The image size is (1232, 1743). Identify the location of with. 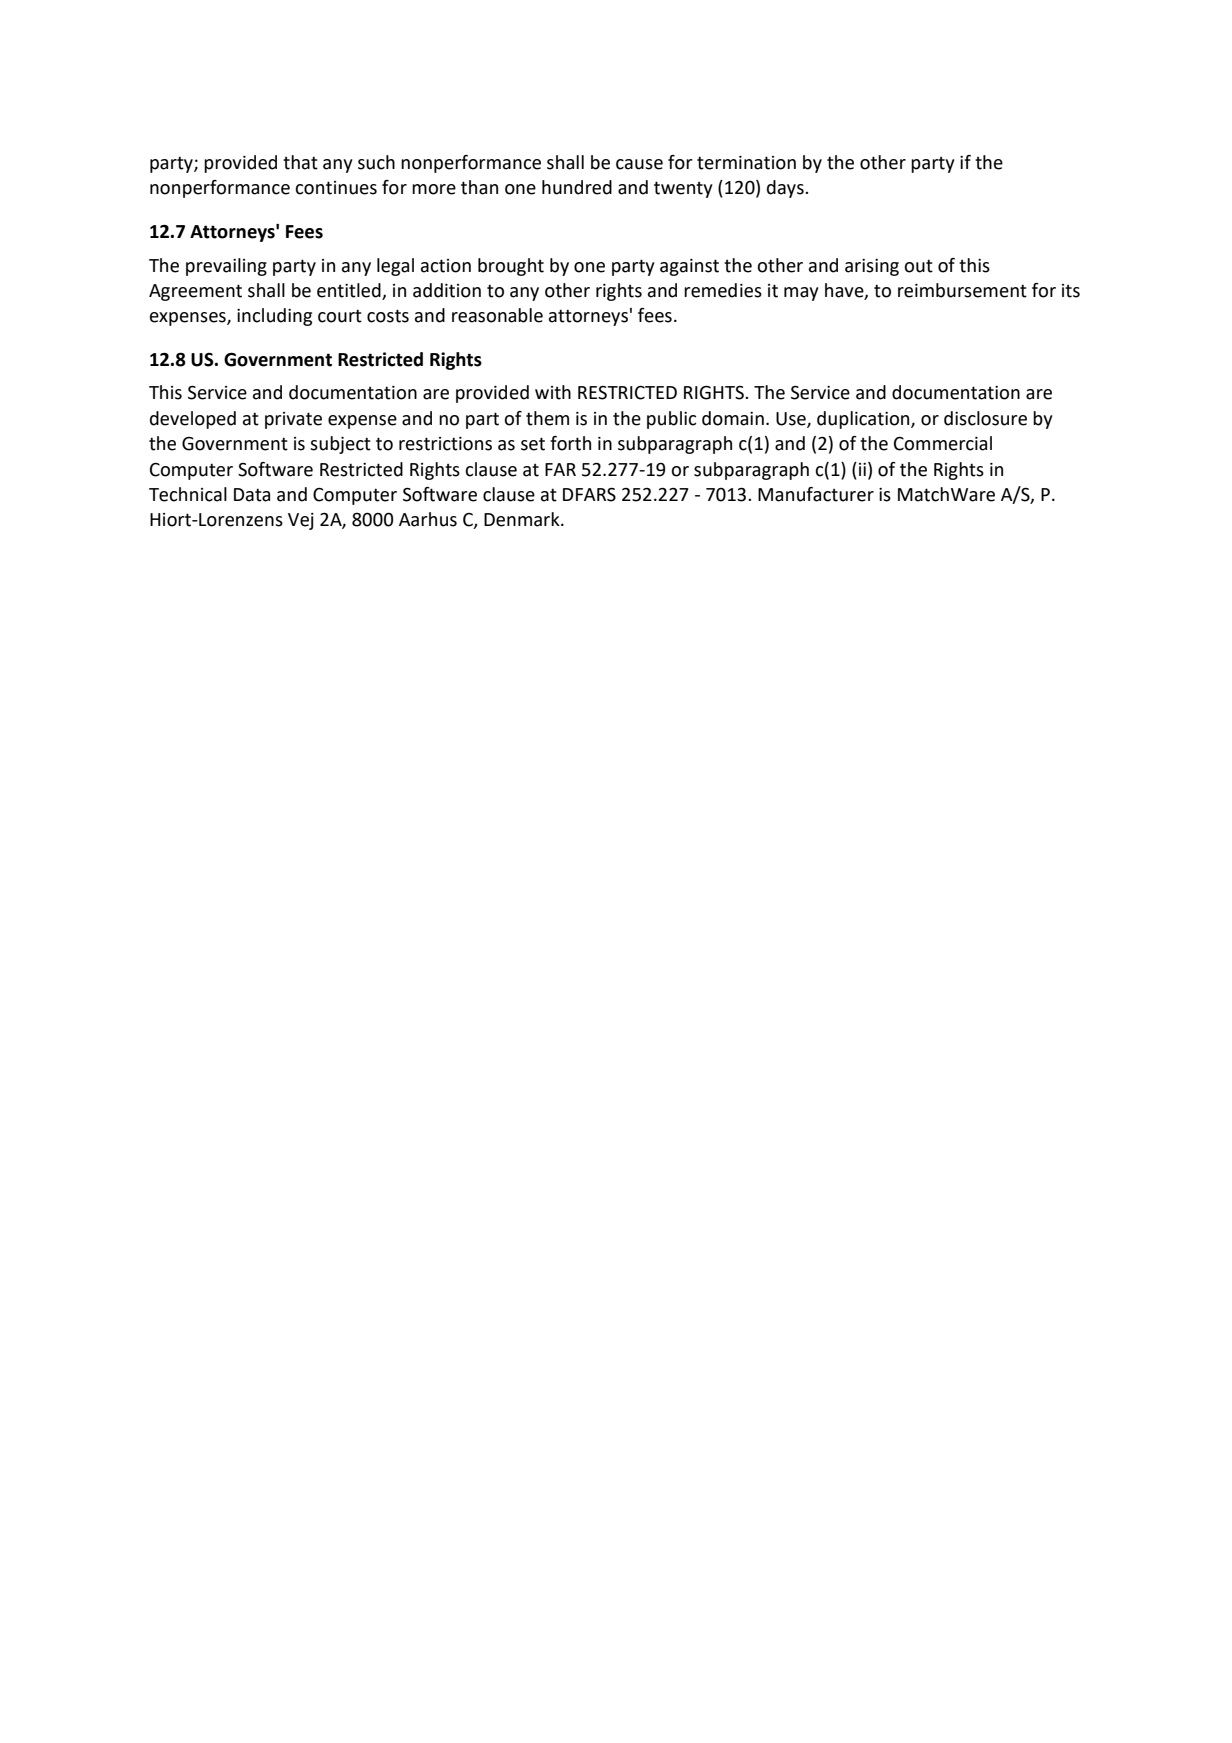
(553, 392).
